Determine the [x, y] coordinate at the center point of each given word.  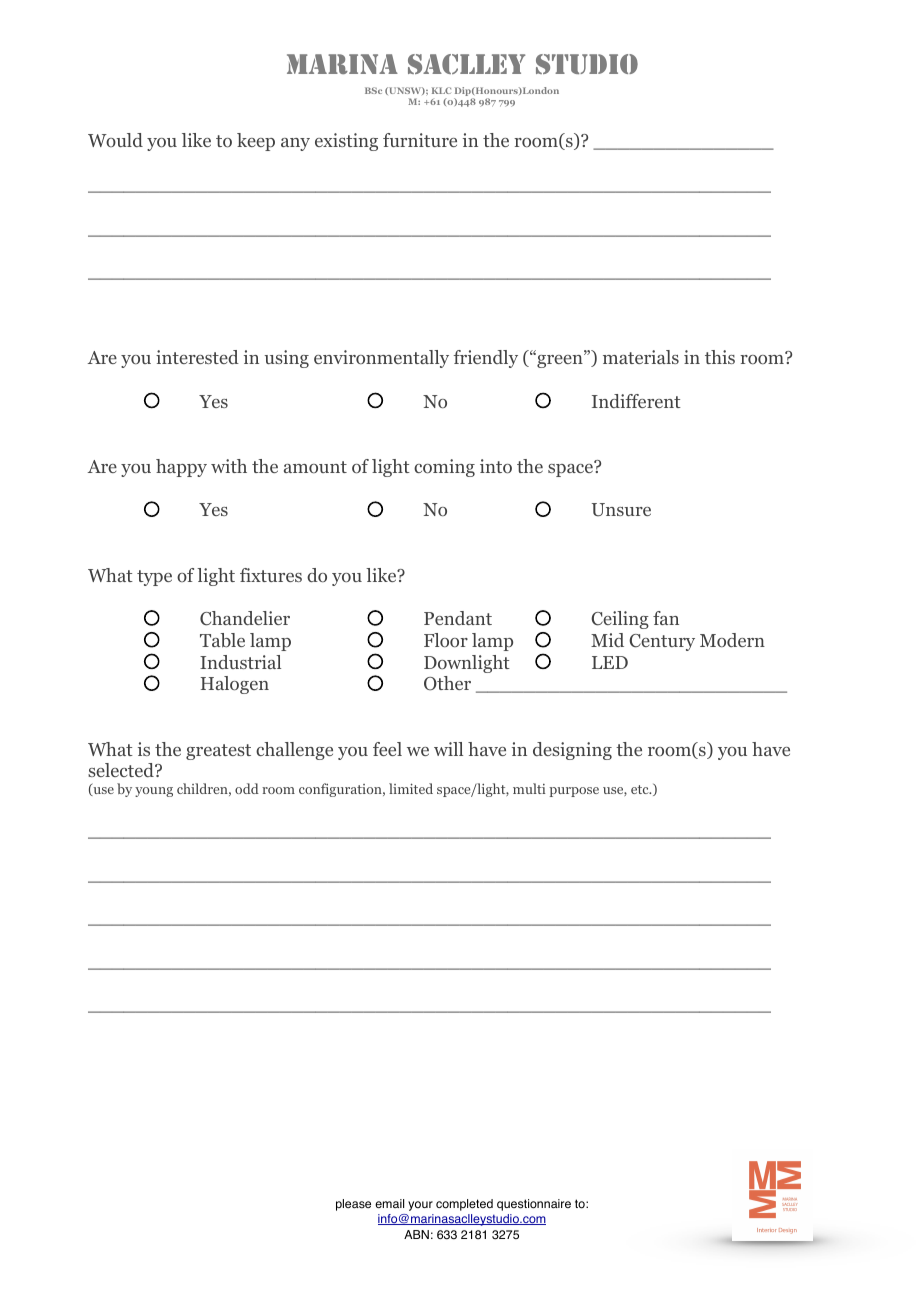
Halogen [235, 685]
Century [662, 642]
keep [256, 142]
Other [447, 683]
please [353, 1205]
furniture [420, 140]
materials [641, 357]
